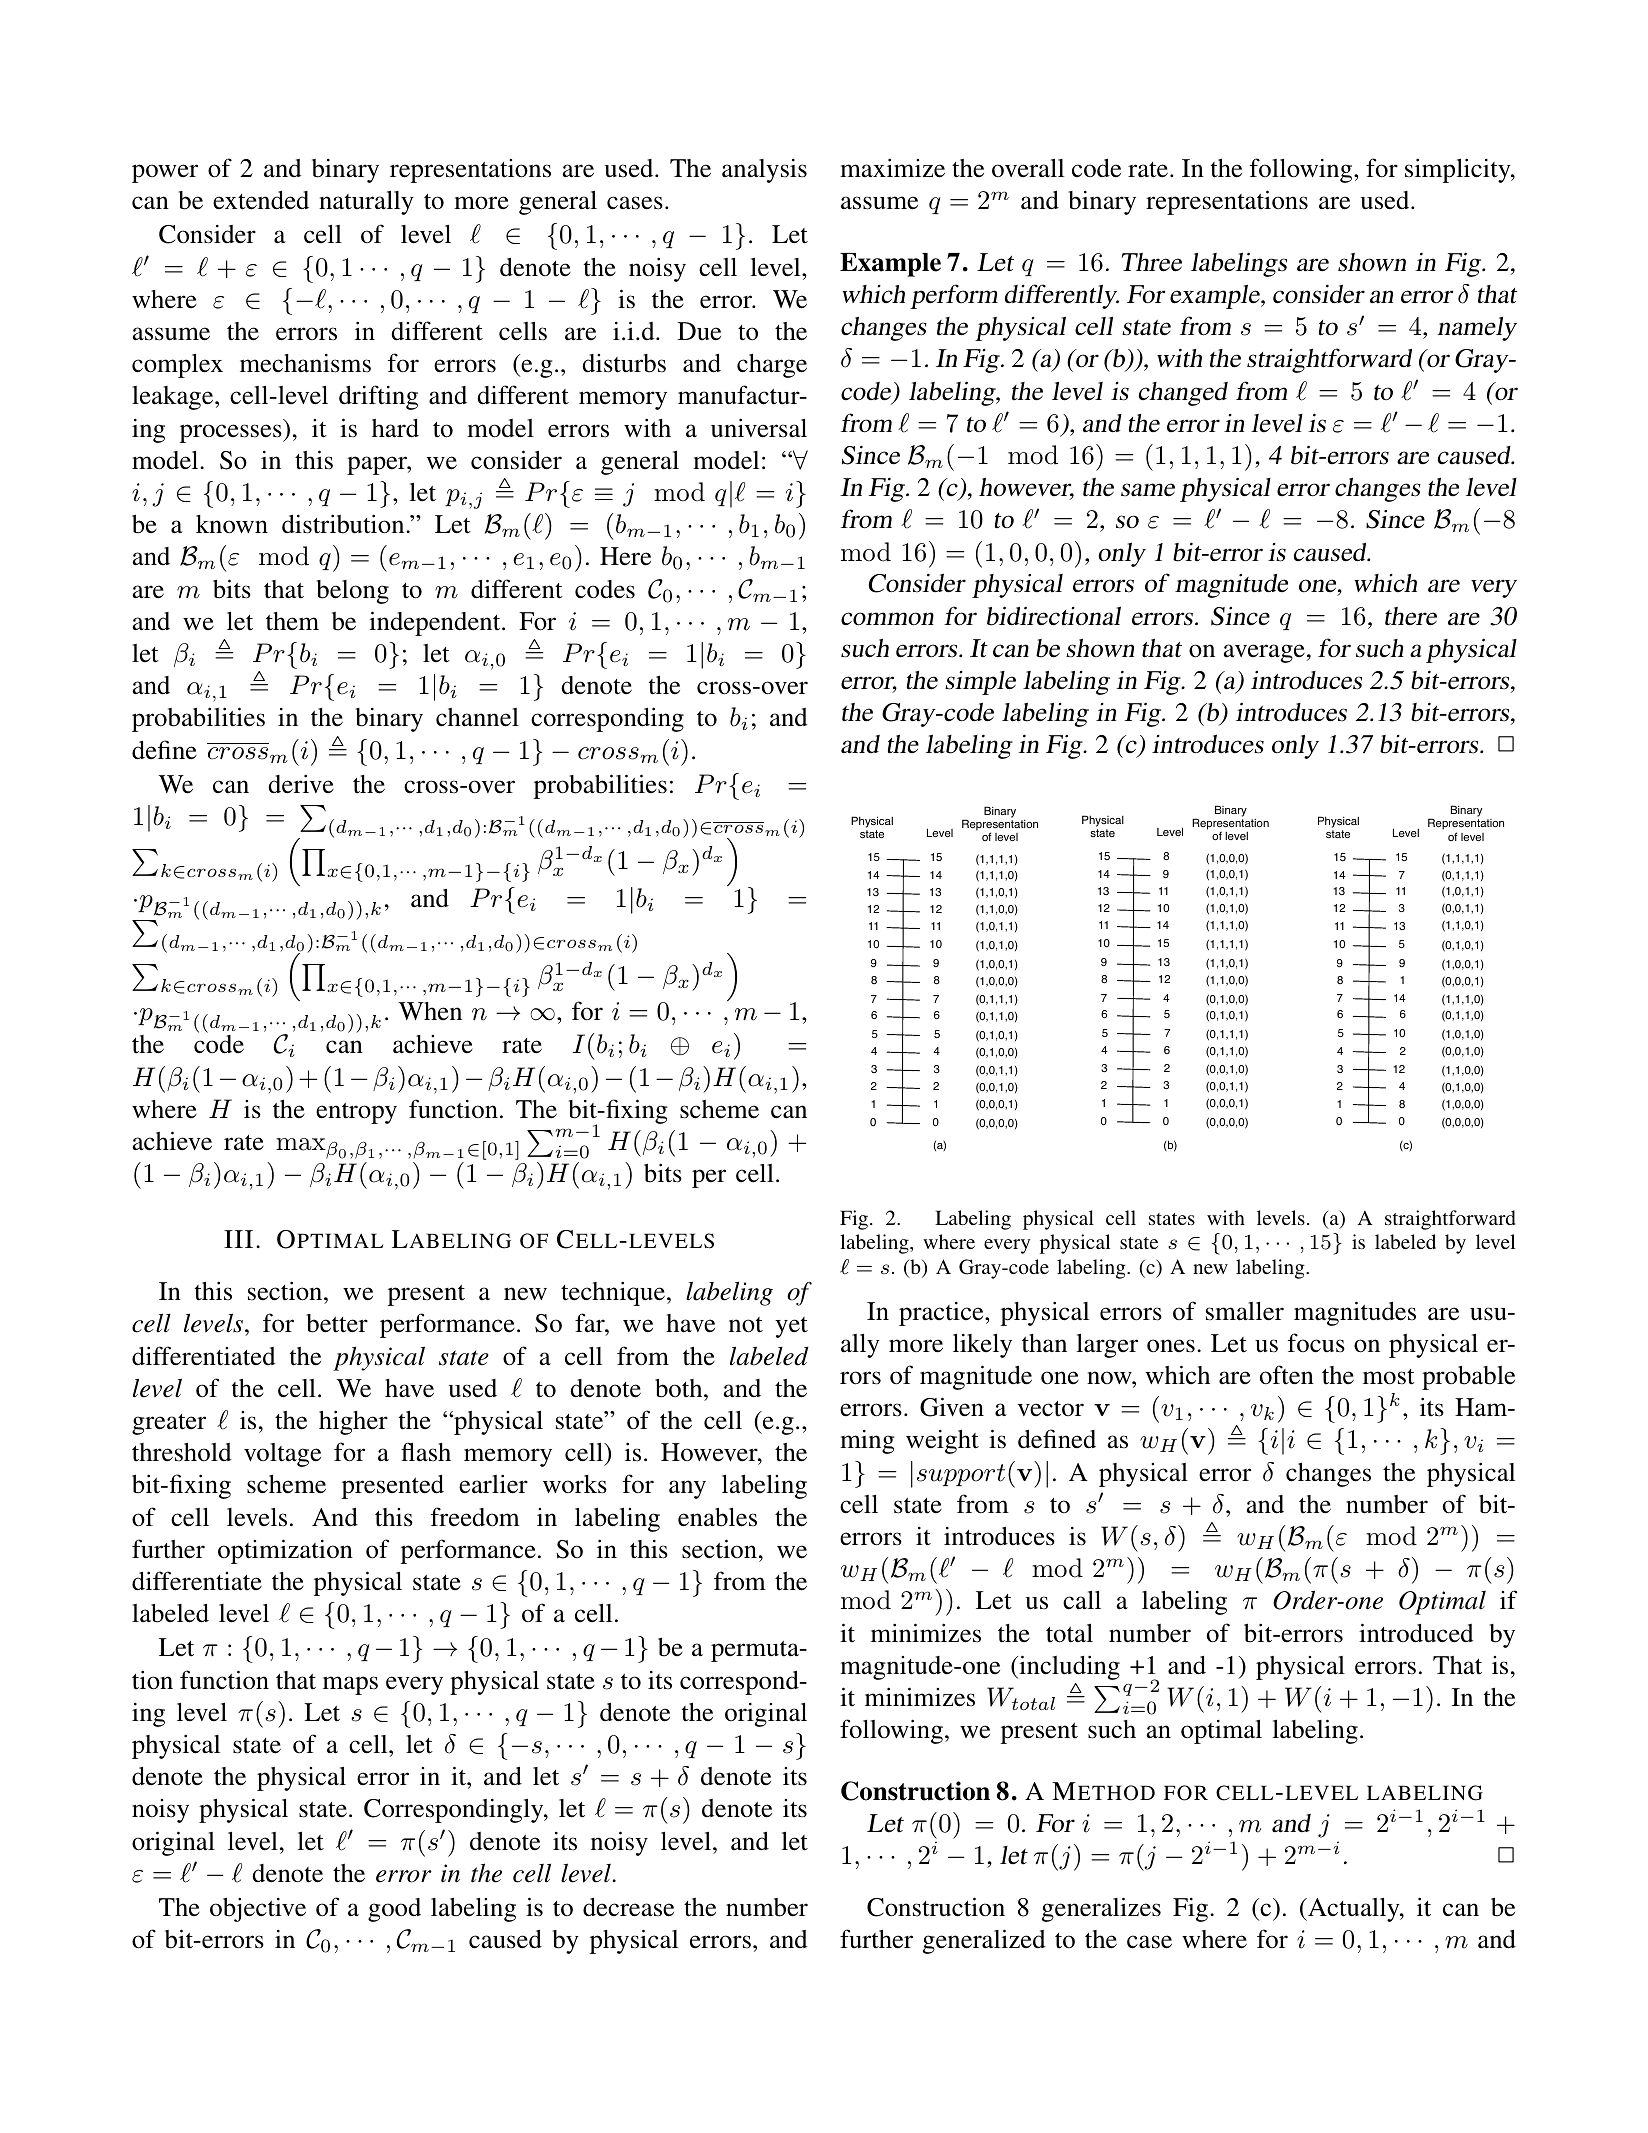 The width and height of the screenshot is (1648, 2133). I want to click on enables, so click(717, 1517).
